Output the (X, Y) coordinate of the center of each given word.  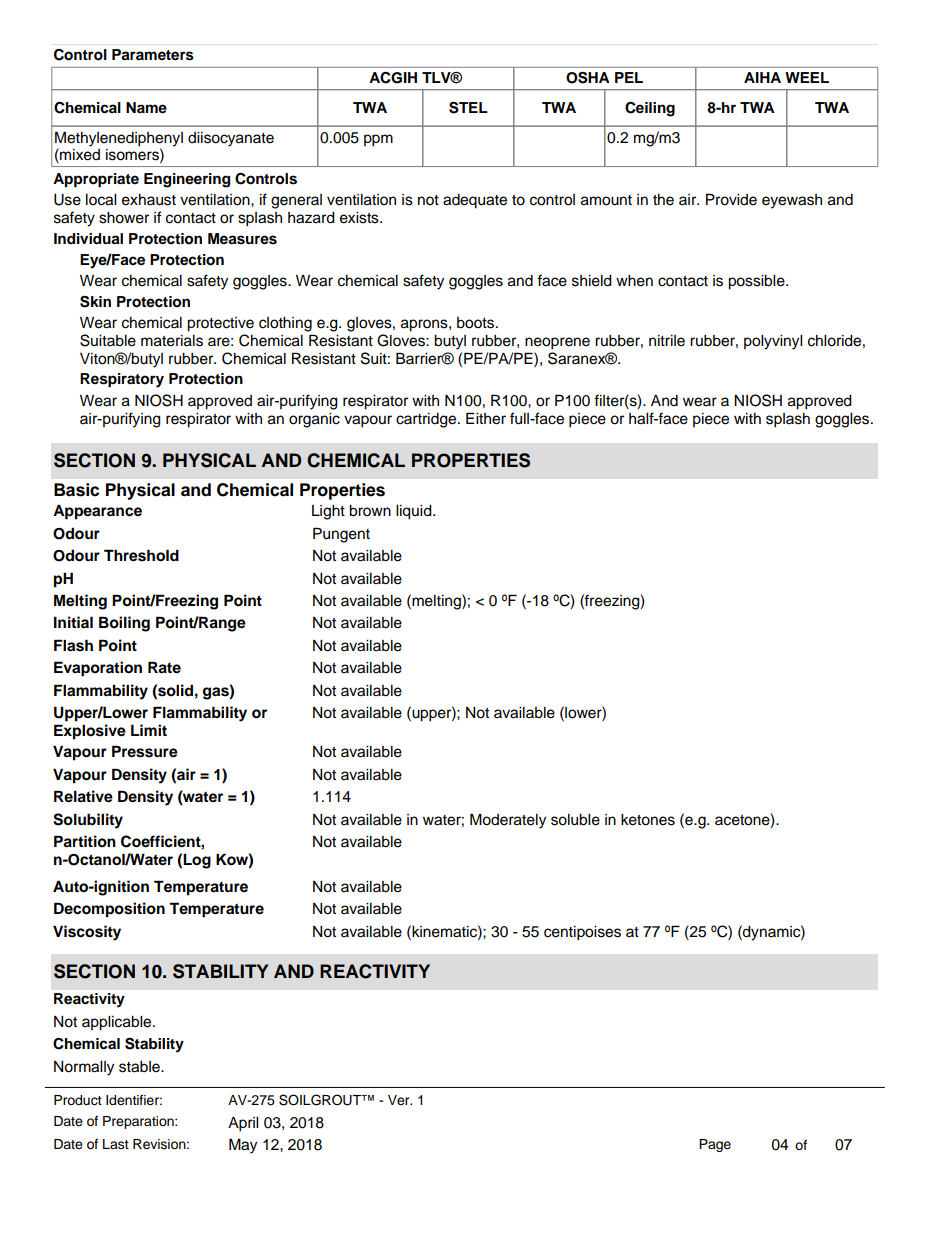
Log (197, 861)
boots (477, 323)
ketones (648, 820)
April (243, 1124)
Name (146, 108)
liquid (415, 512)
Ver (400, 1100)
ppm (378, 140)
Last (116, 1144)
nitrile (667, 341)
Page (715, 1145)
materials (172, 341)
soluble (575, 820)
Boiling (124, 624)
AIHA (762, 77)
